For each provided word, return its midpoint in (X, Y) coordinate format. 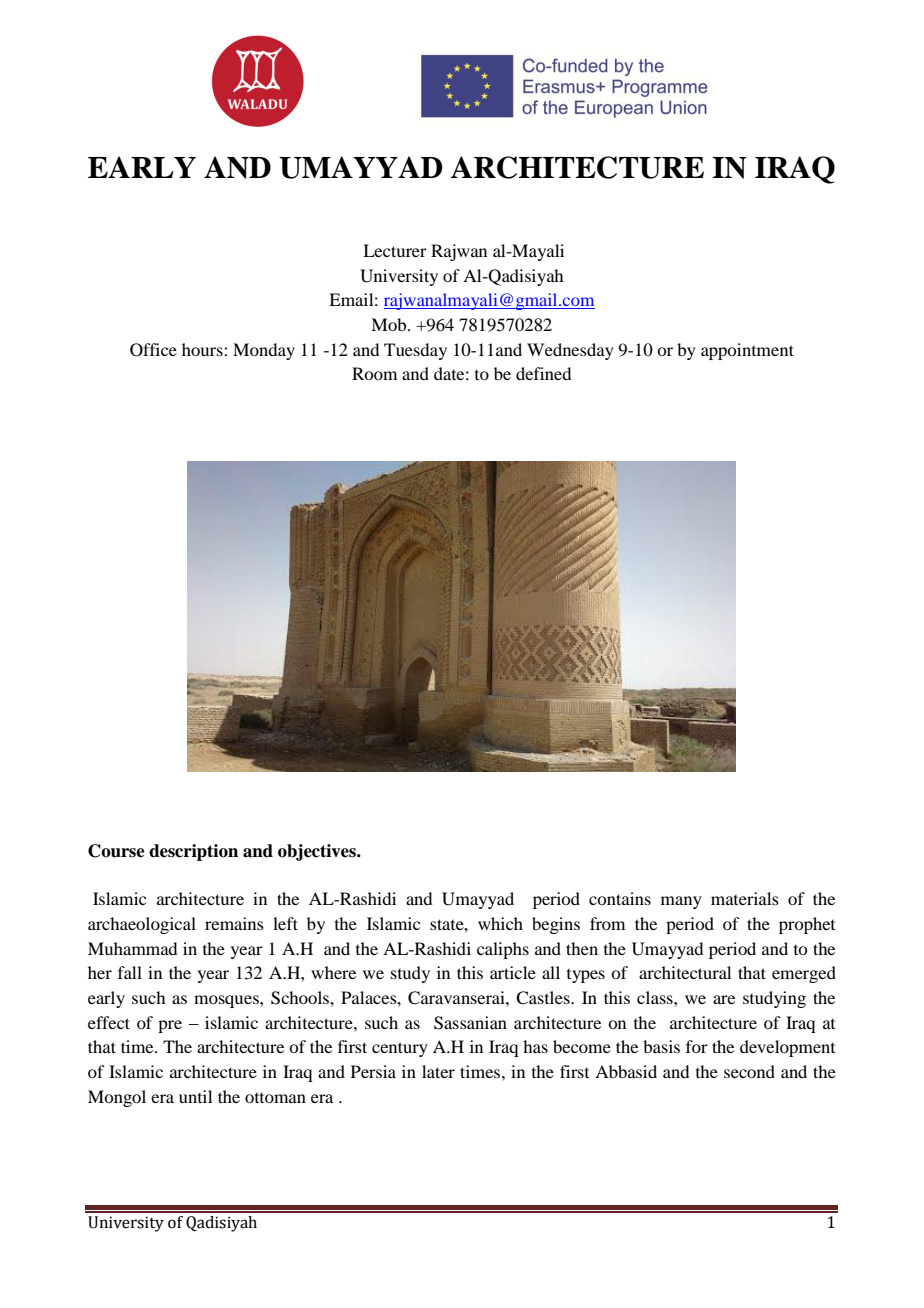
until (195, 1096)
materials (745, 898)
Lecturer (395, 250)
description (193, 852)
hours (203, 349)
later (438, 1071)
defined (543, 373)
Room (374, 373)
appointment (747, 351)
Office (153, 350)
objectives (318, 852)
